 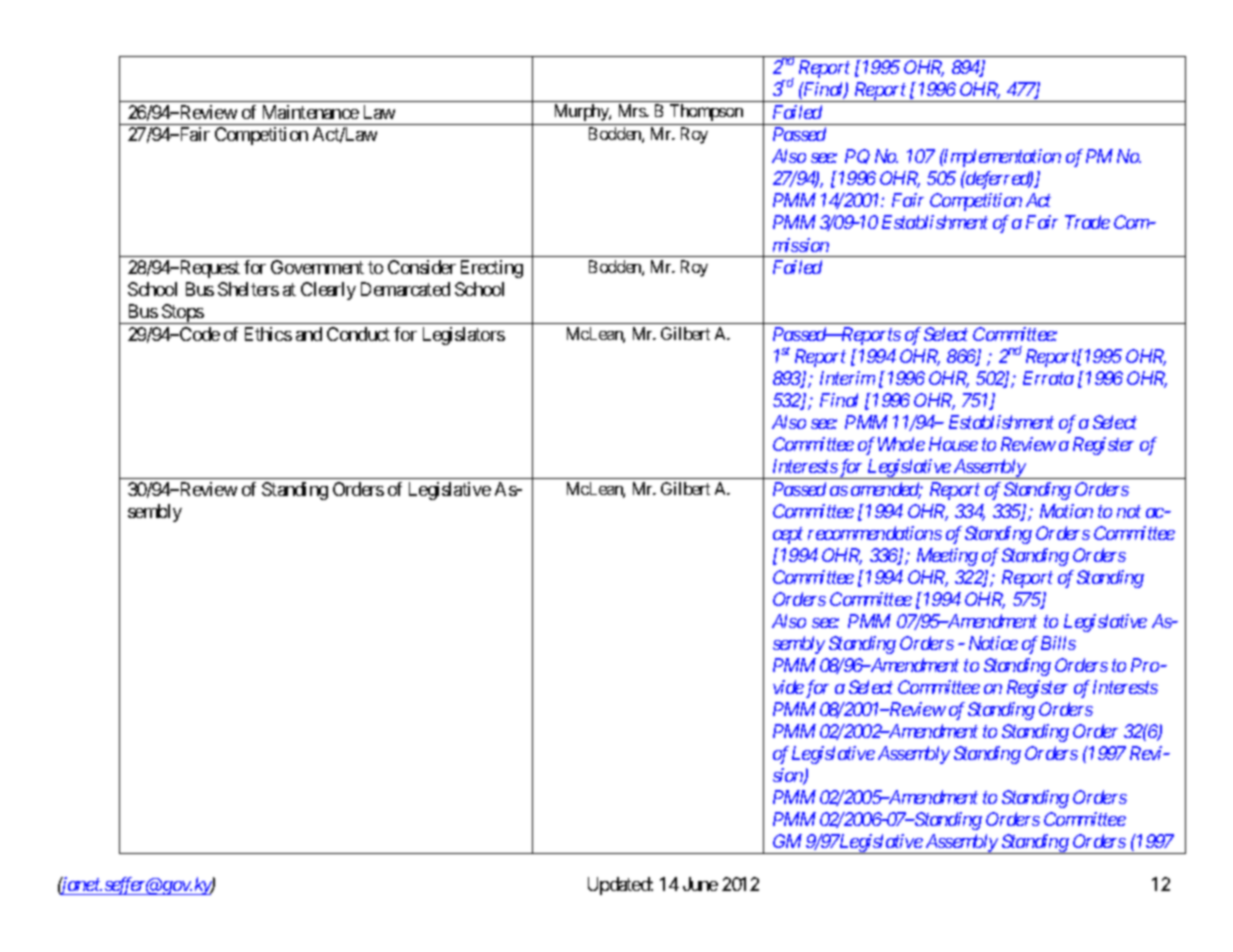 I want to click on Notice, so click(x=993, y=643).
